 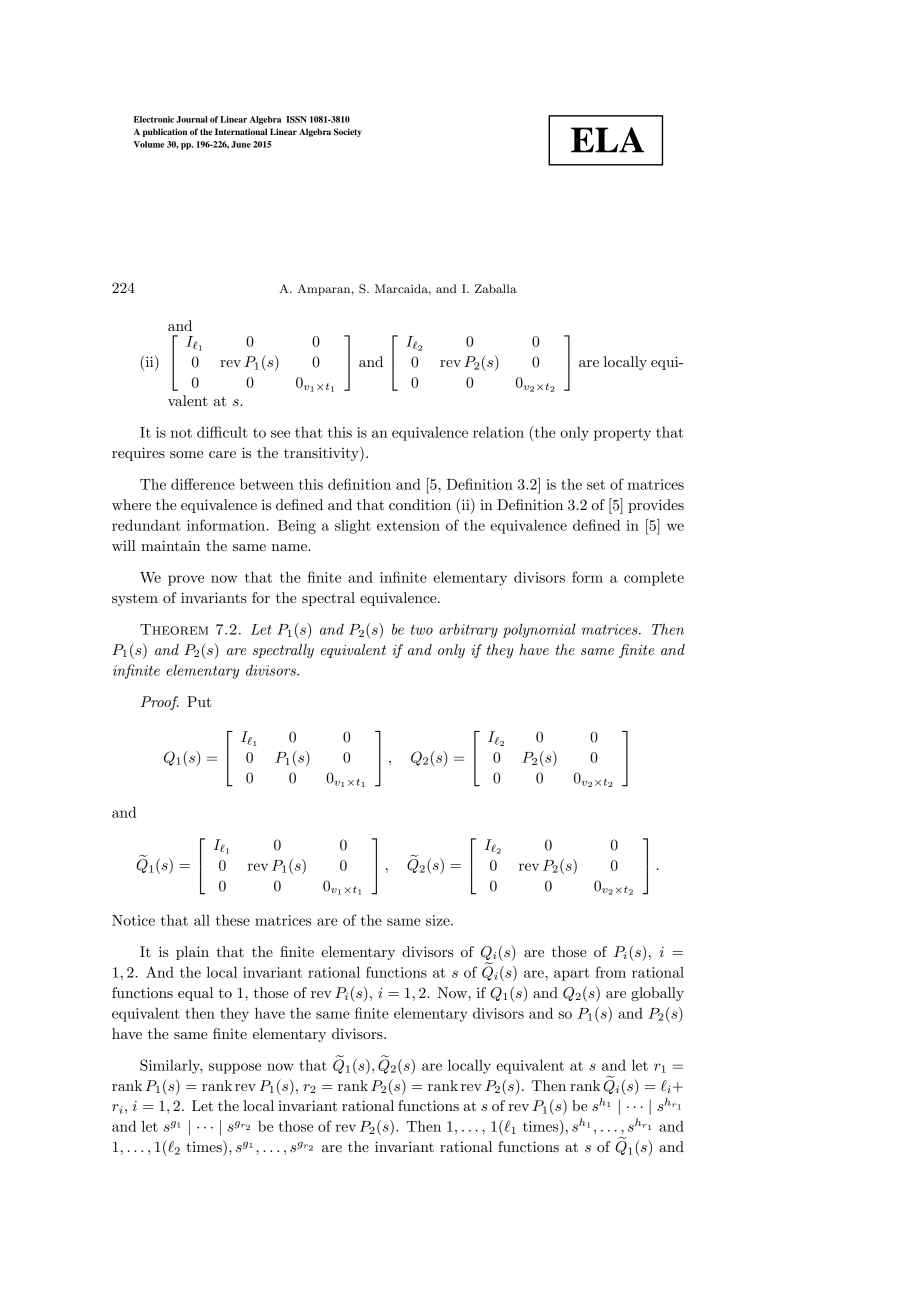 I want to click on from, so click(x=610, y=972).
